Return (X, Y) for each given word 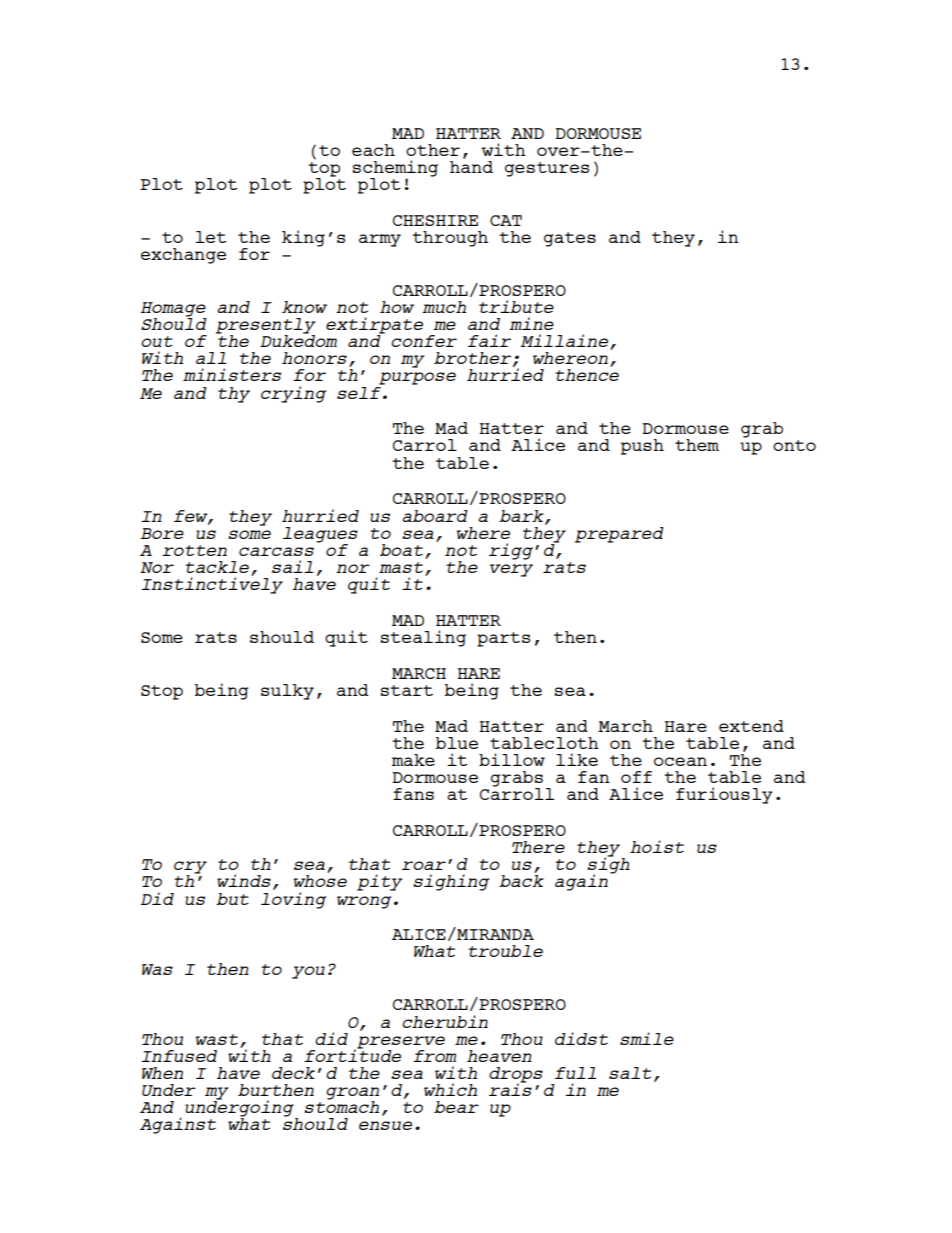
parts (503, 639)
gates (570, 239)
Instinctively (212, 584)
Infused (179, 1056)
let (211, 237)
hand (471, 165)
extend (751, 726)
